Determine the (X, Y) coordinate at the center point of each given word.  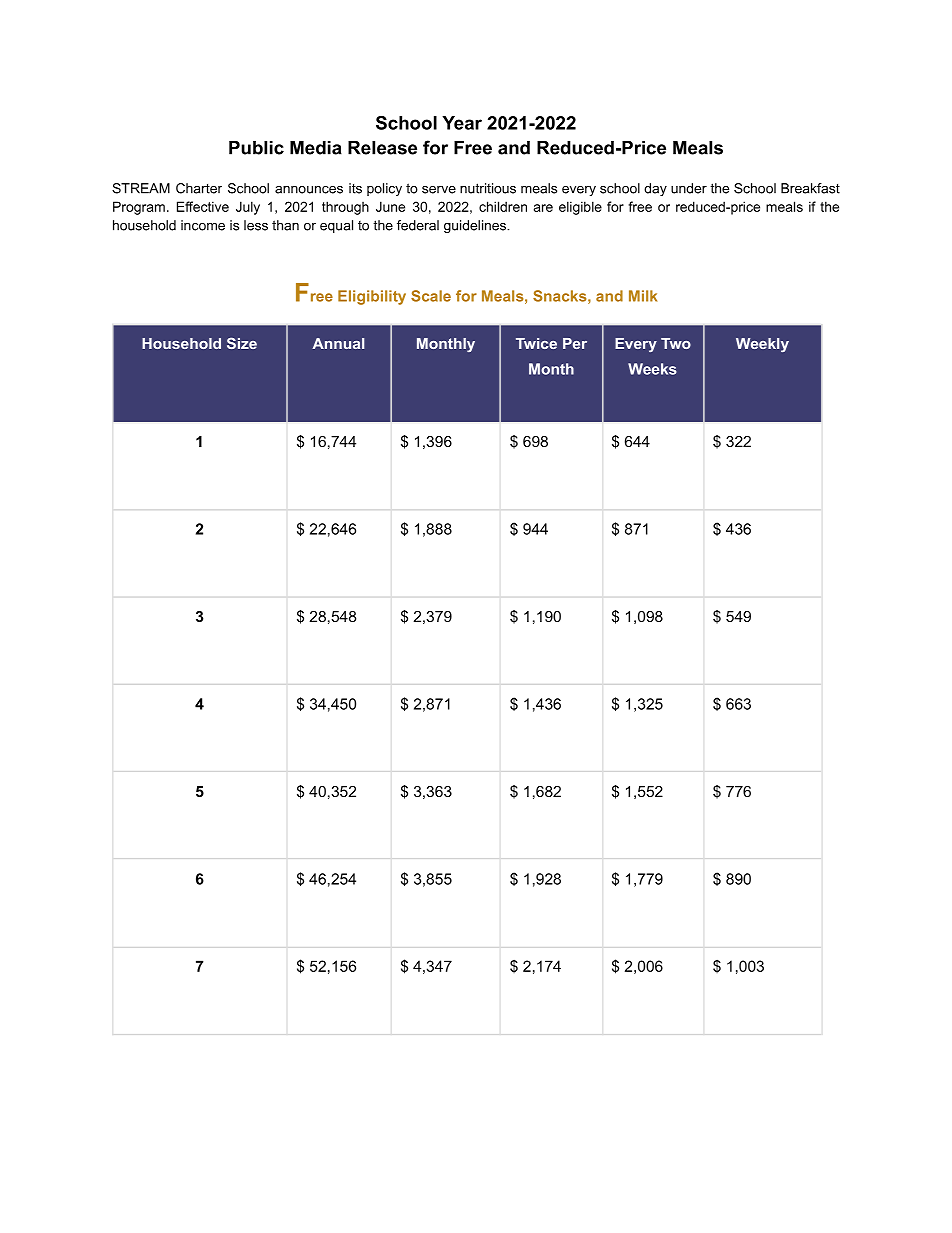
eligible (580, 208)
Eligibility (372, 297)
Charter (199, 188)
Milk (643, 296)
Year (462, 123)
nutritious (488, 188)
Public (256, 148)
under (689, 188)
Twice (536, 343)
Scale (431, 296)
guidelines (476, 226)
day (655, 189)
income (203, 225)
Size (242, 343)
